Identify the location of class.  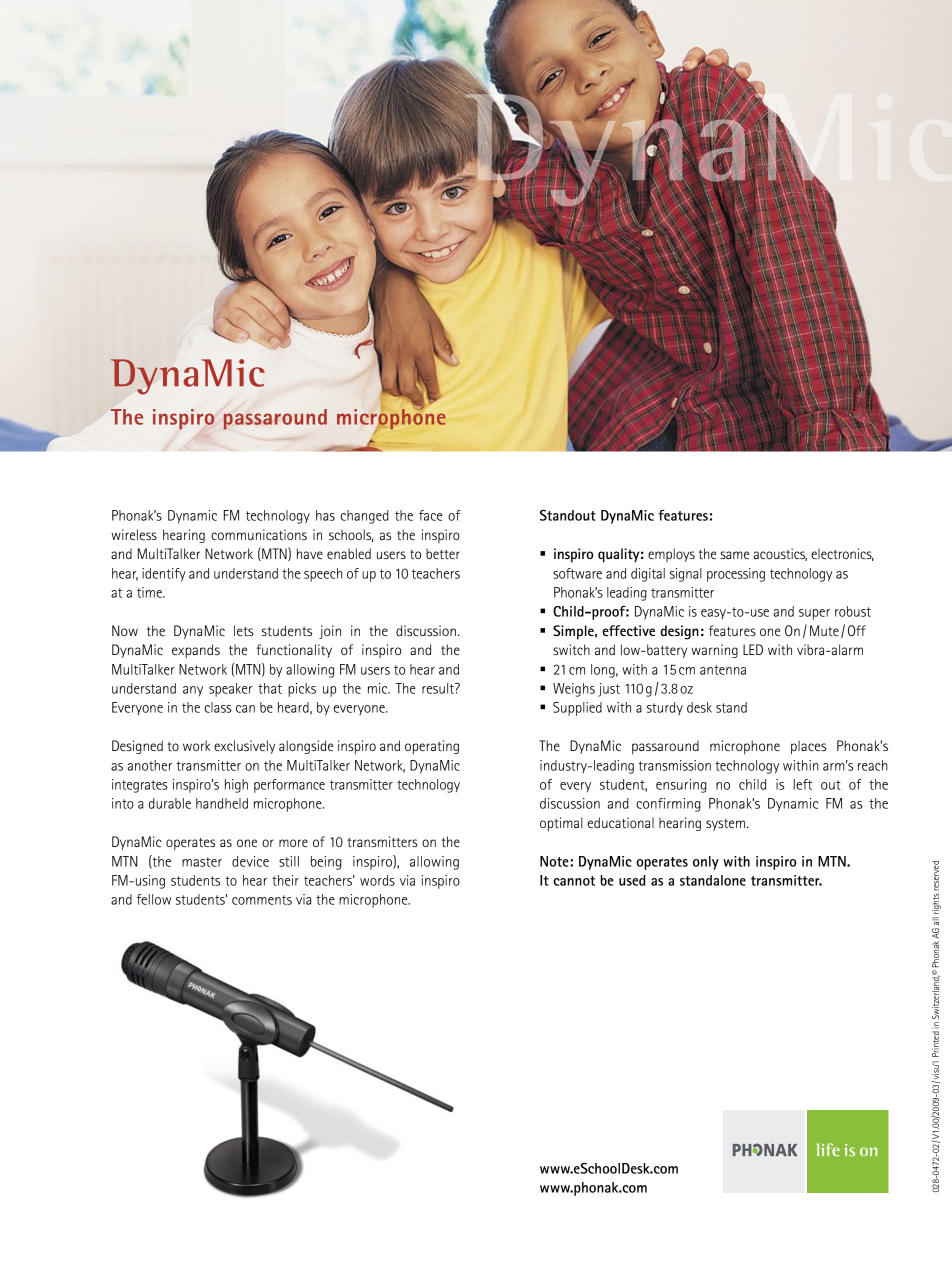
(218, 707).
